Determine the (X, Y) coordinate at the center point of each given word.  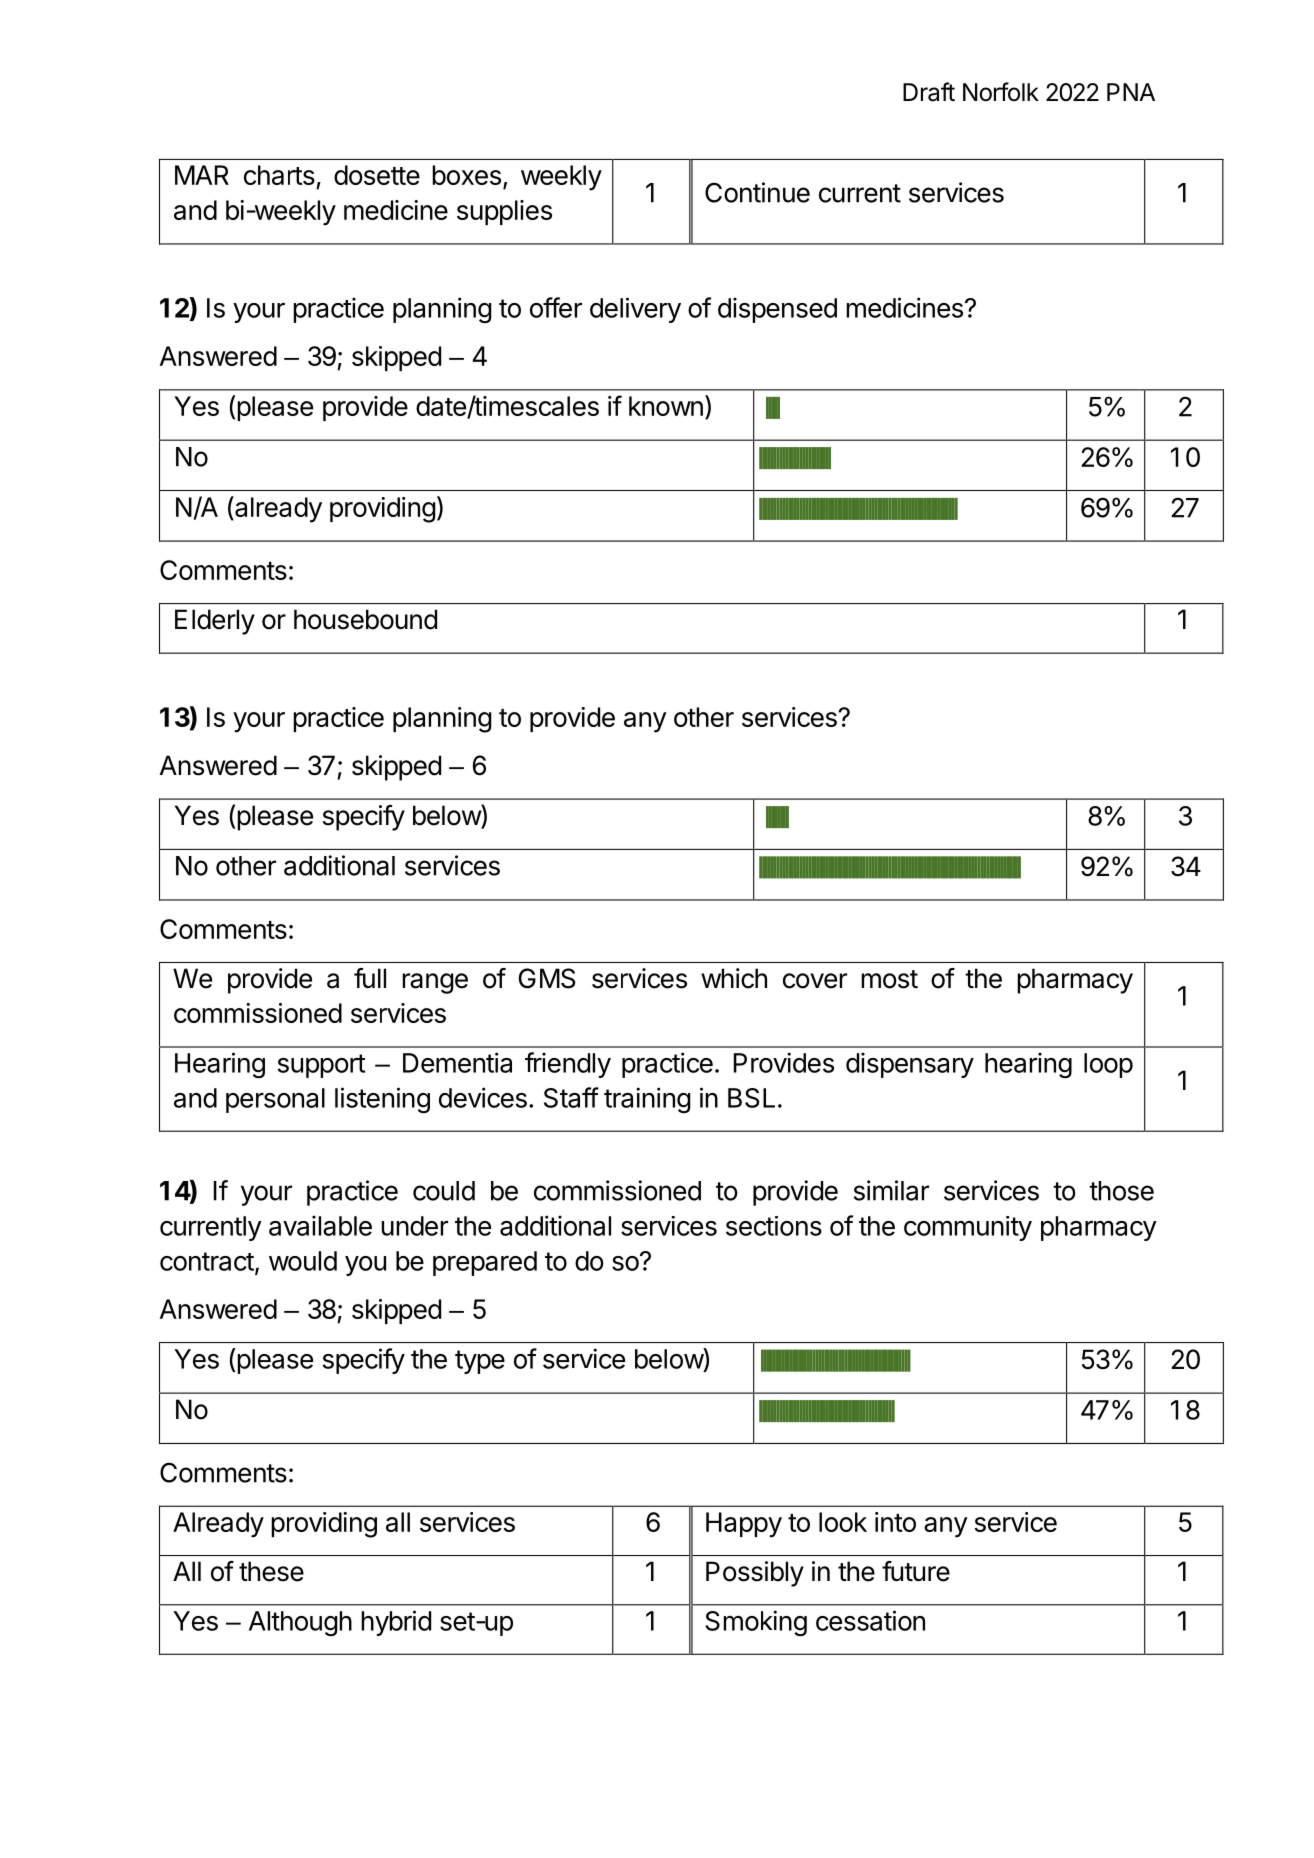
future (916, 1571)
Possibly (755, 1574)
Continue (757, 192)
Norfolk (1001, 92)
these (271, 1571)
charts (279, 175)
